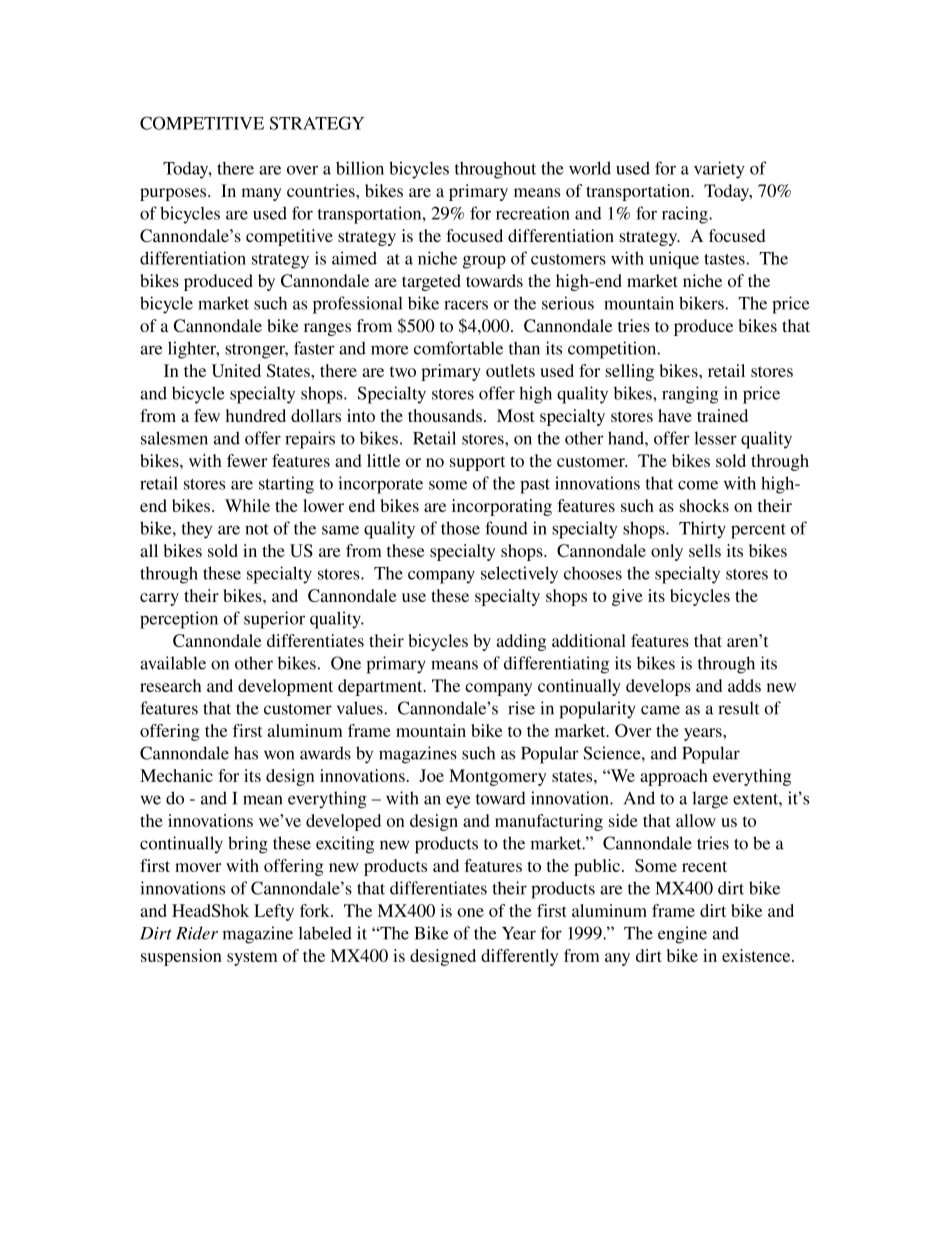  Describe the element at coordinates (445, 415) in the screenshot. I see `thousands` at that location.
